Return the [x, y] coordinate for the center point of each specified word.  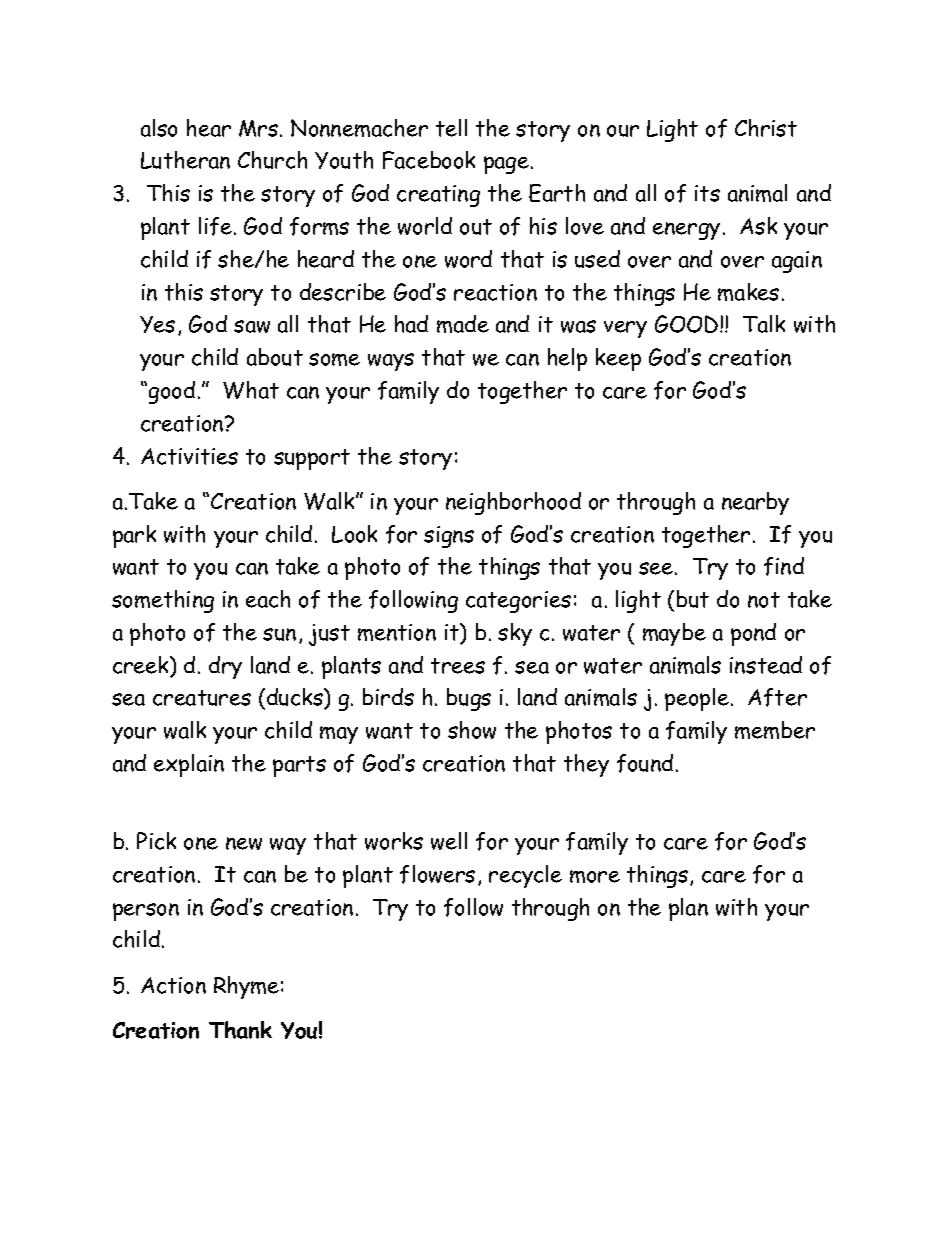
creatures [202, 698]
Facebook [429, 160]
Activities [189, 456]
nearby [755, 503]
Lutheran [185, 160]
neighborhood [513, 503]
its [707, 193]
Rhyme [246, 987]
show [472, 730]
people [698, 699]
